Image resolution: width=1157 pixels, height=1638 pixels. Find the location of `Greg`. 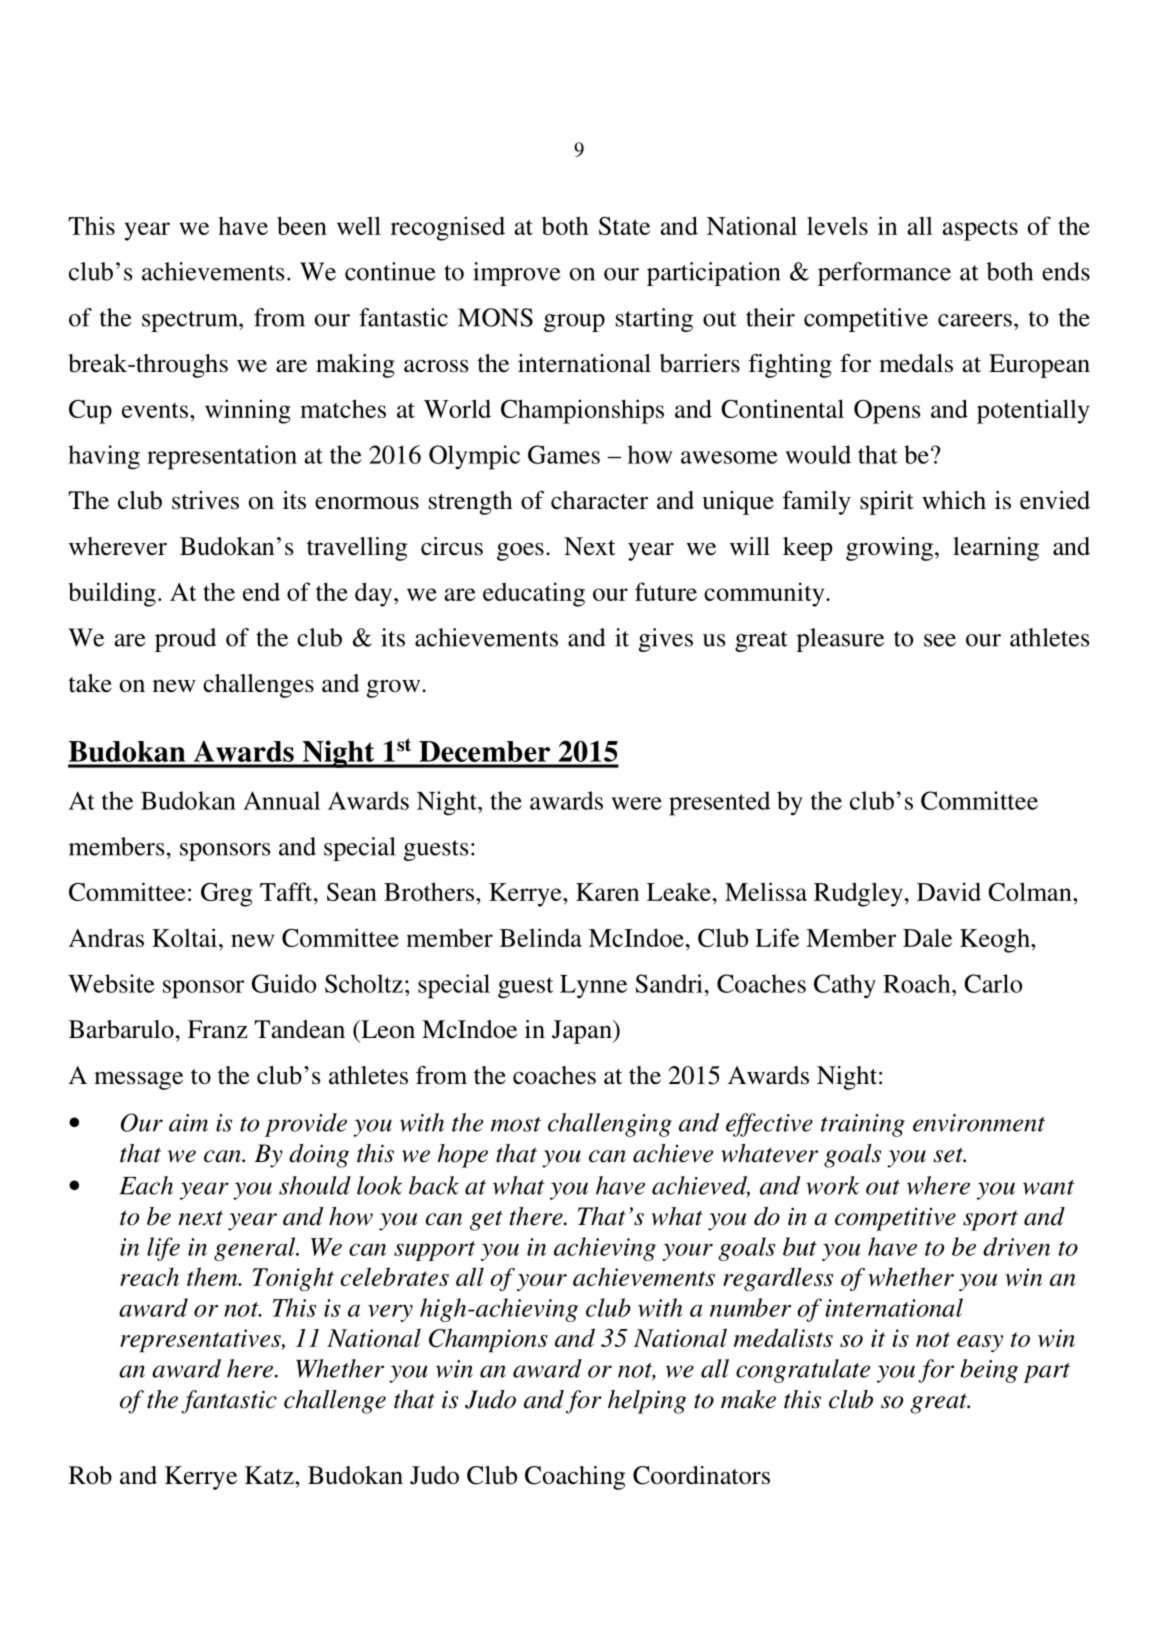

Greg is located at coordinates (226, 895).
